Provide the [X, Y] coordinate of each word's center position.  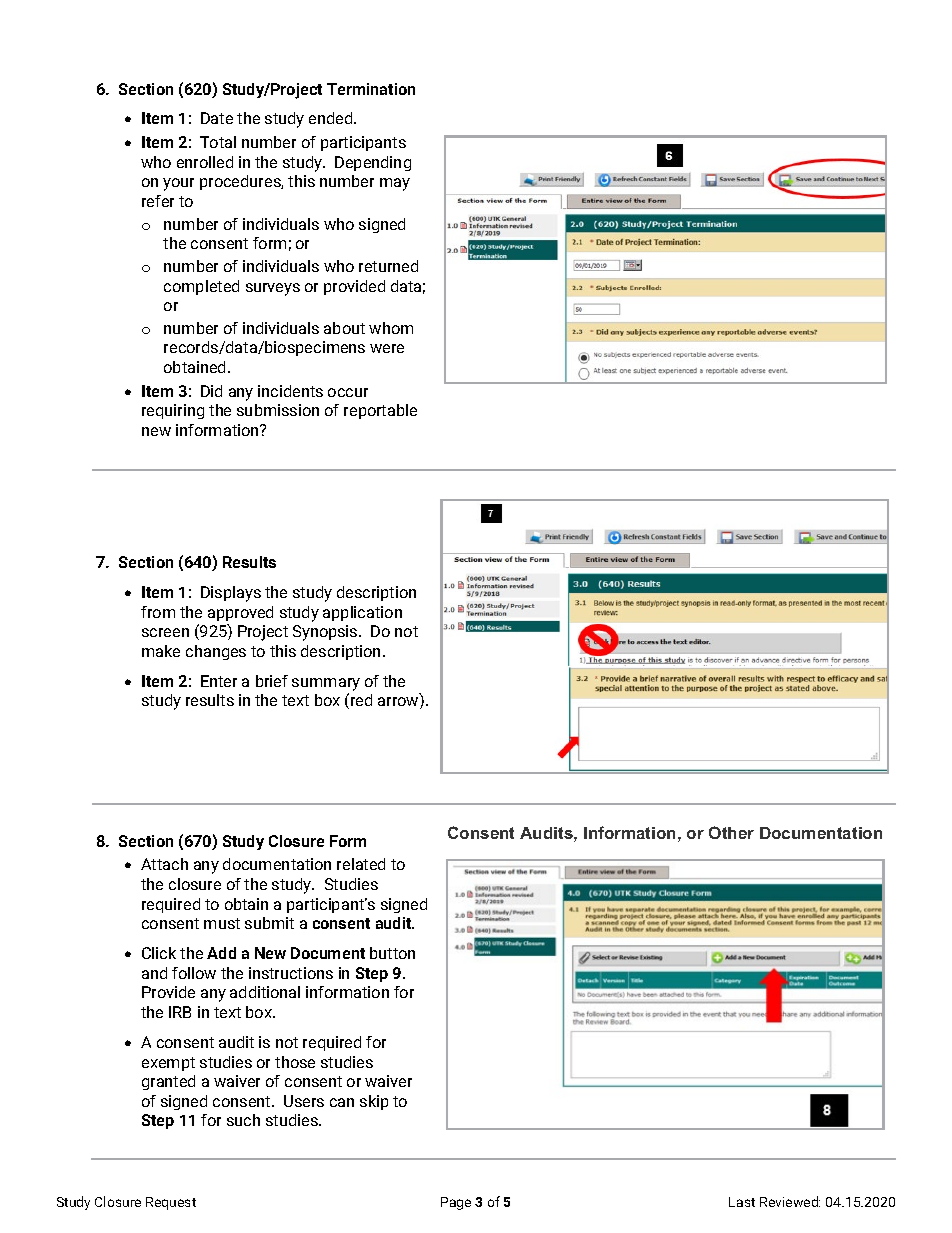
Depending [373, 163]
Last [742, 1202]
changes [216, 652]
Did [211, 391]
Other [731, 832]
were [387, 348]
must [222, 923]
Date [217, 118]
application [362, 613]
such [243, 1120]
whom [391, 328]
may [395, 184]
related [361, 864]
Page [456, 1203]
